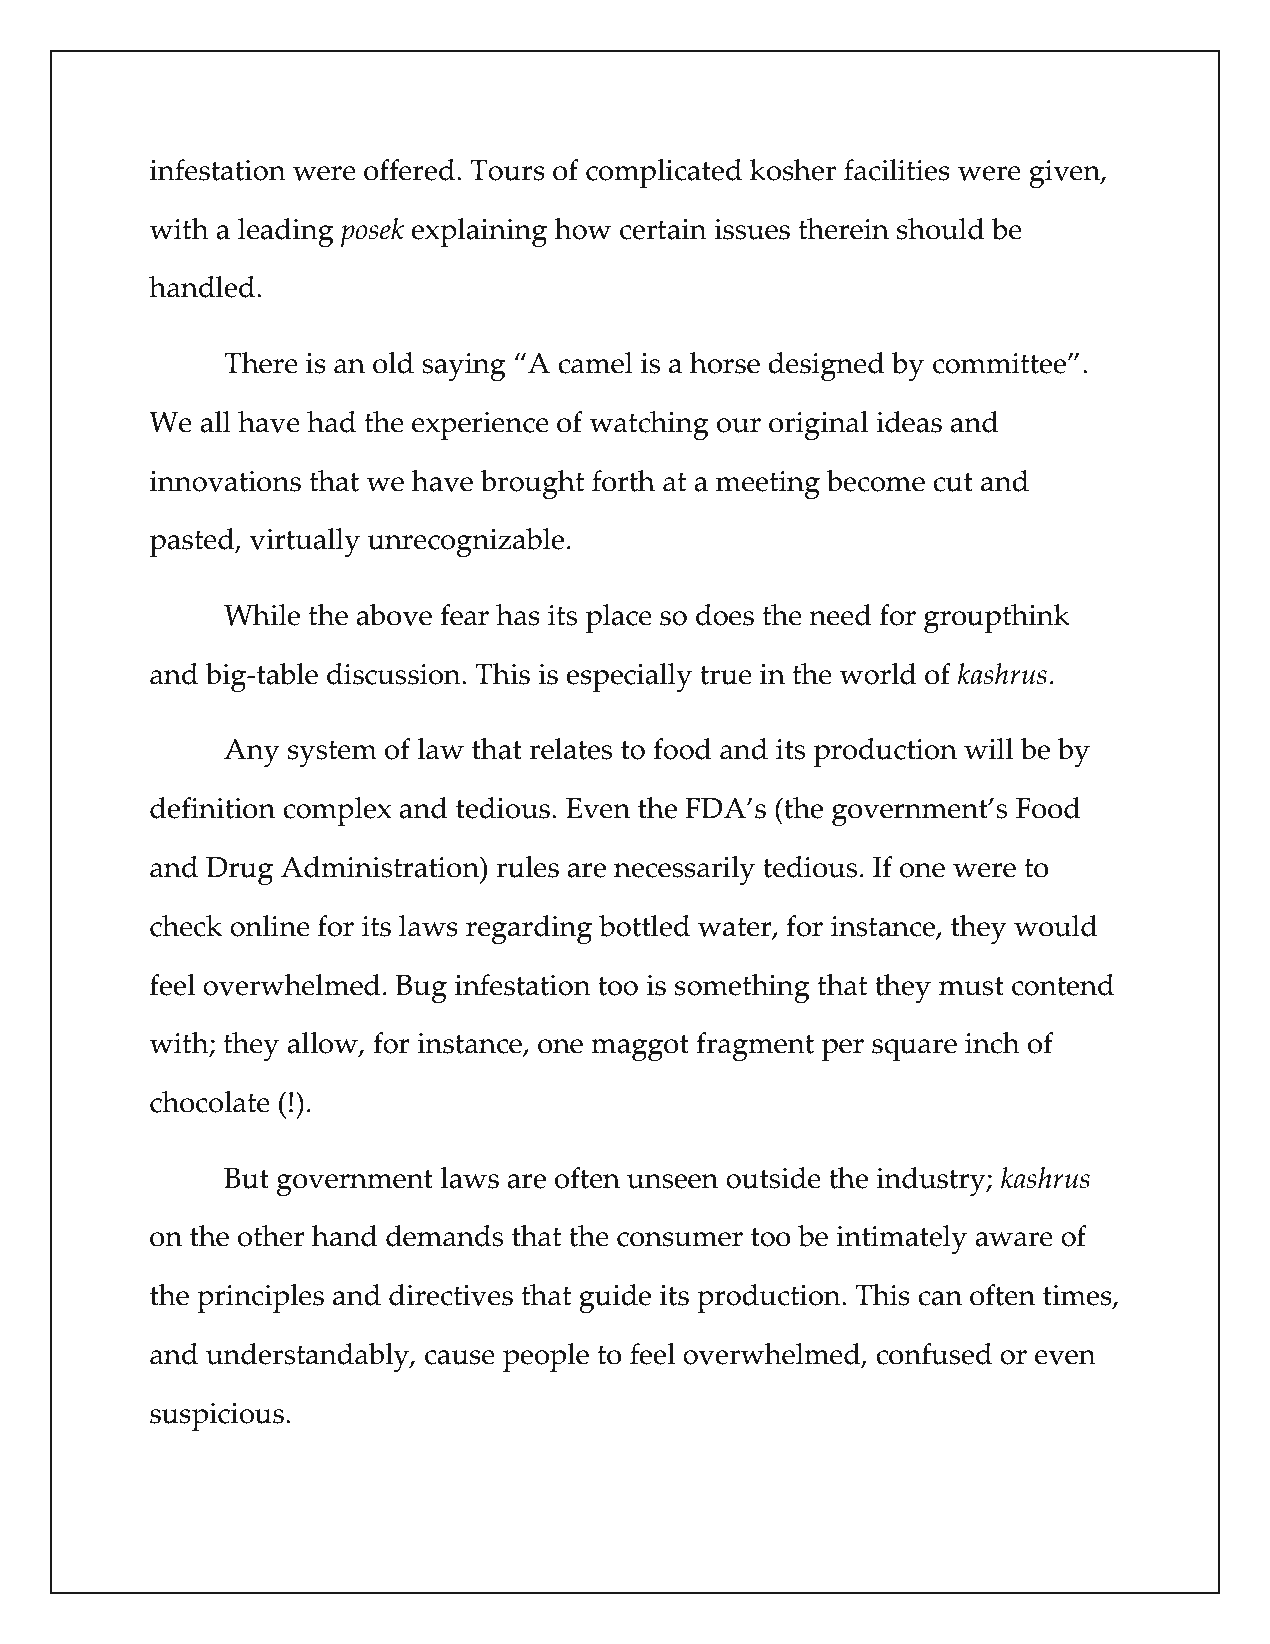 This document has width=1270, height=1644. What do you see at coordinates (286, 233) in the document?
I see `leading` at bounding box center [286, 233].
